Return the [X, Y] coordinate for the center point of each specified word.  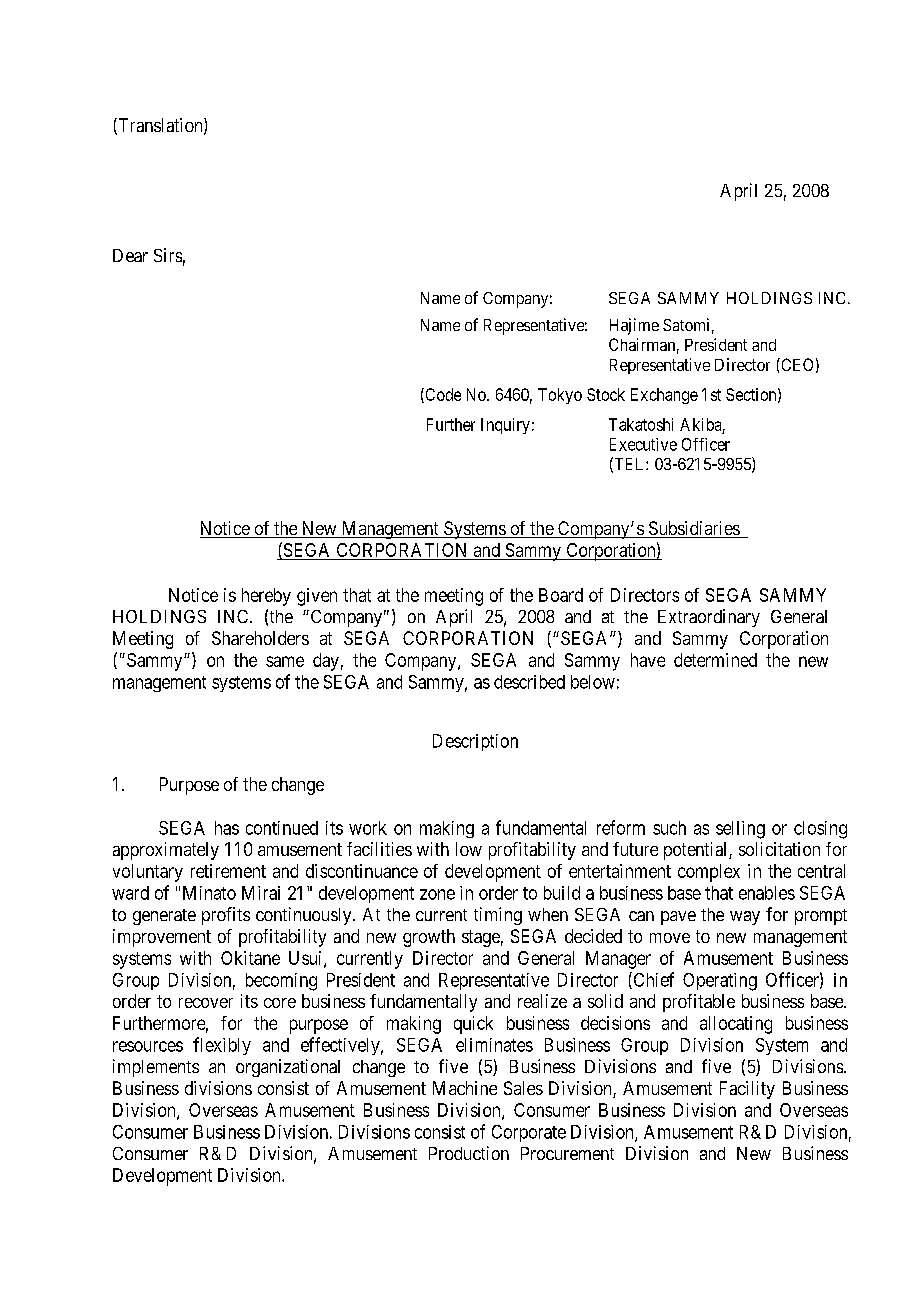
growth [429, 938]
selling [740, 830]
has [227, 828]
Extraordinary [709, 618]
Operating [720, 982]
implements [156, 1068]
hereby [266, 597]
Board [561, 595]
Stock [606, 394]
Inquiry [505, 426]
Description [475, 742]
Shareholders [260, 638]
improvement [162, 938]
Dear [130, 255]
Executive [643, 444]
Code [442, 395]
